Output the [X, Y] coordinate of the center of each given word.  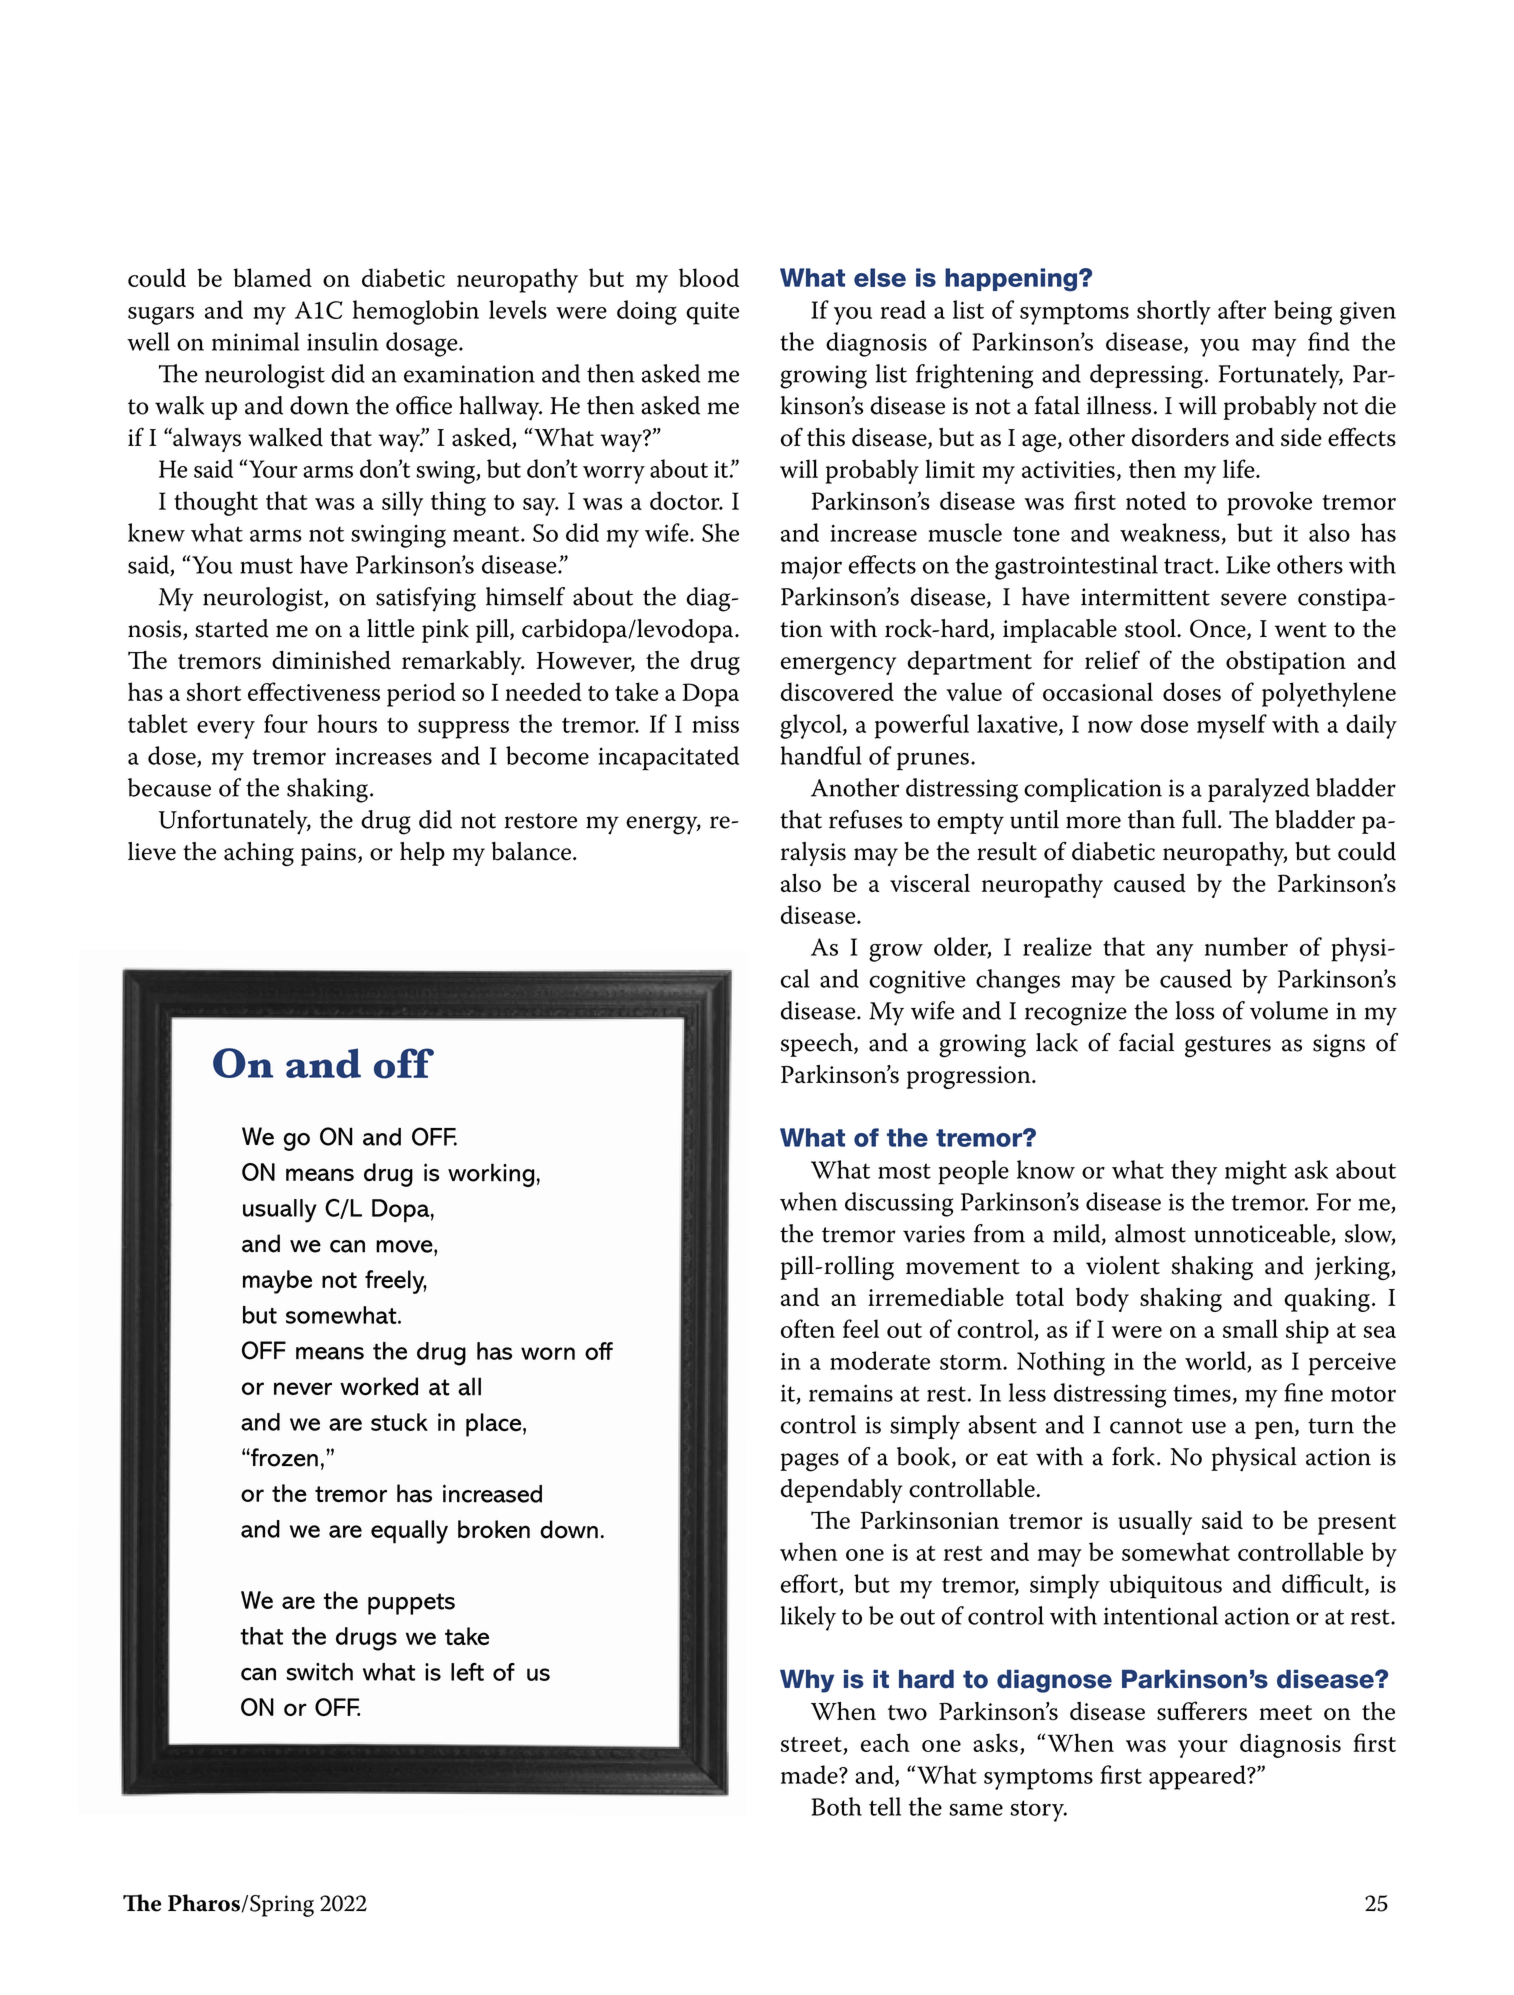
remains [851, 1393]
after [1242, 309]
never [303, 1388]
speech [818, 1045]
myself [1232, 726]
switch [320, 1671]
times [1202, 1393]
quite [712, 313]
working [491, 1175]
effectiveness [314, 691]
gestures [1228, 1047]
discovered [837, 691]
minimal [255, 341]
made [810, 1774]
